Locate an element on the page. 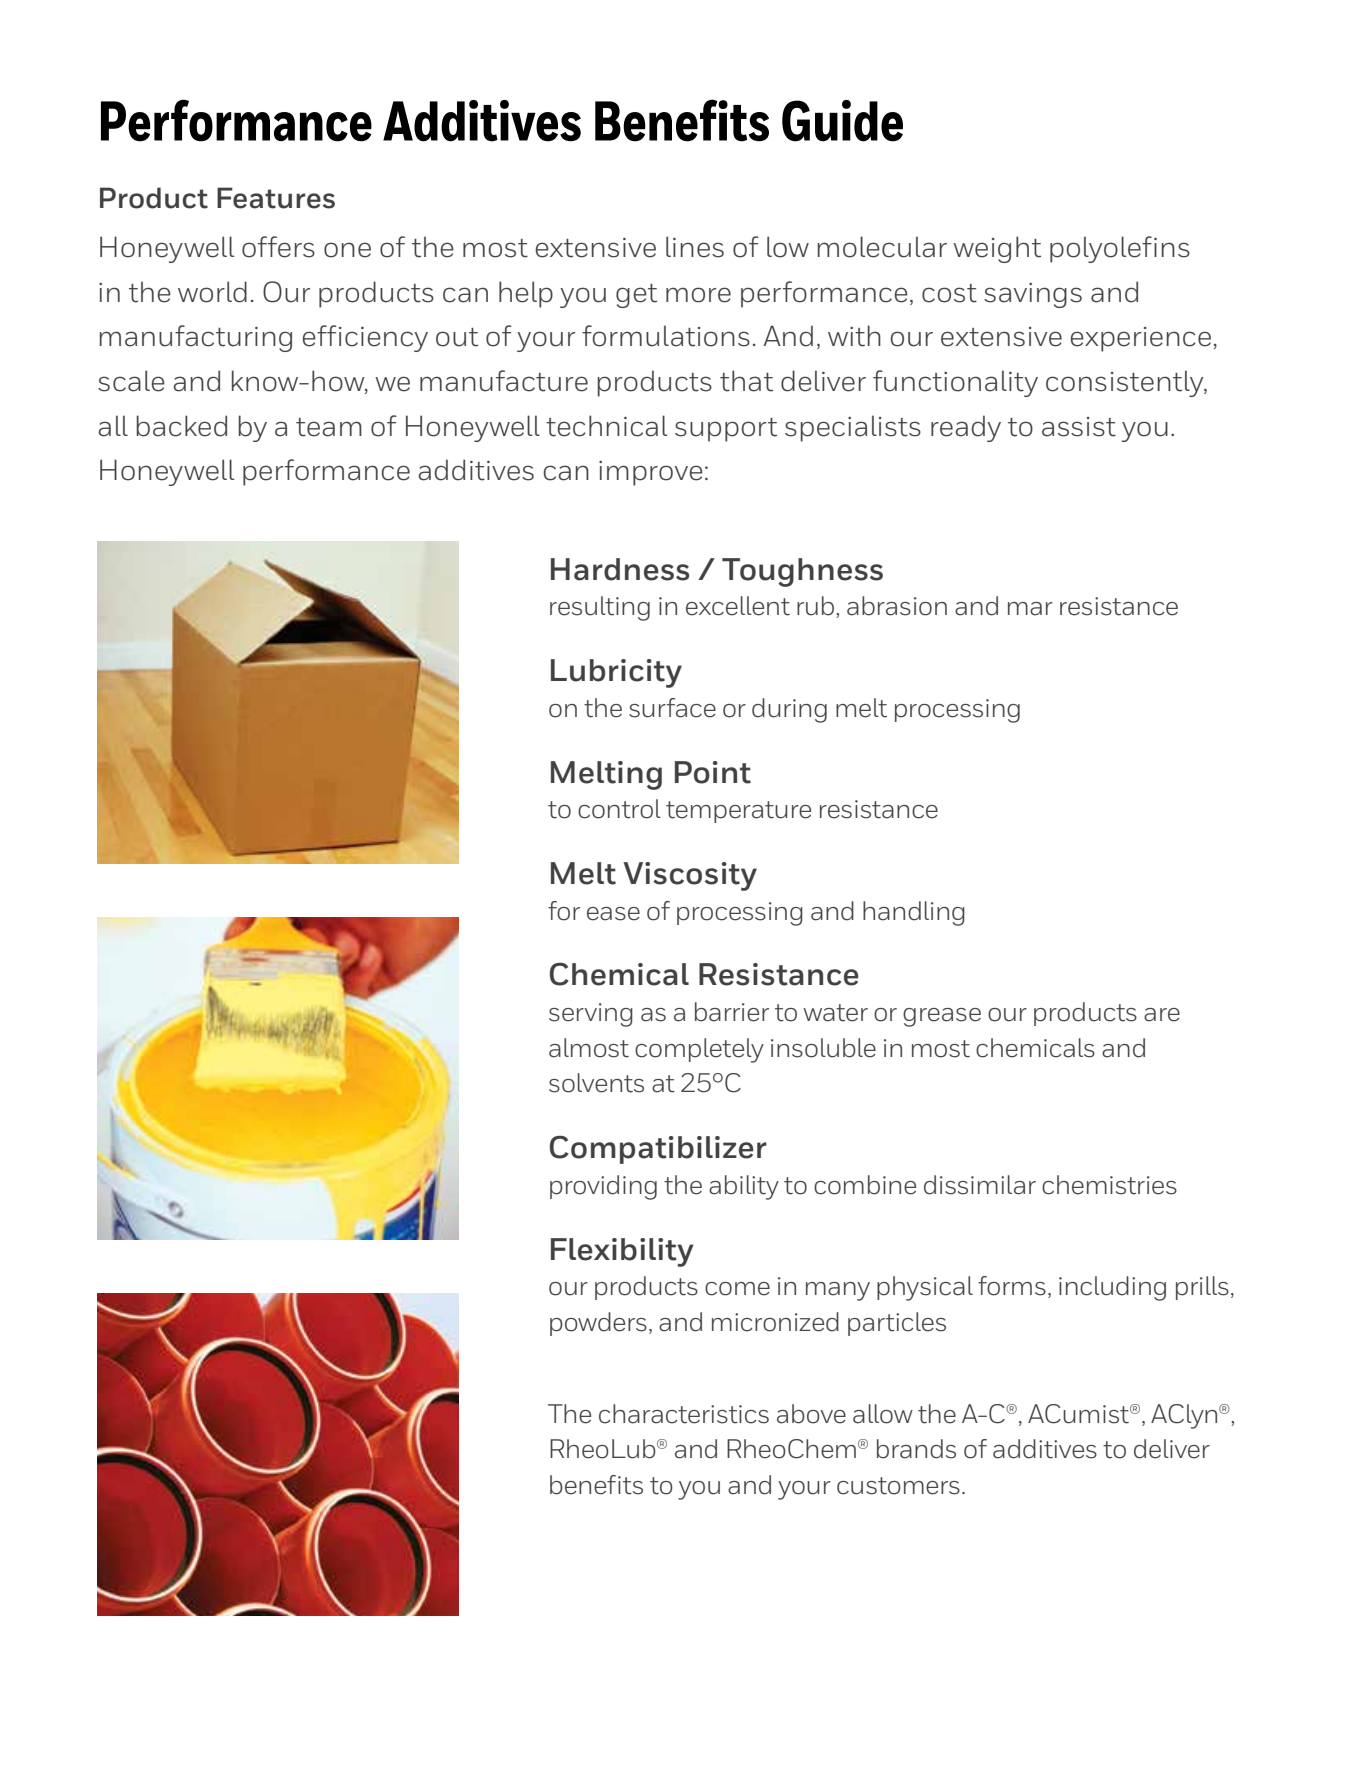 This image has height=1766, width=1365. improve is located at coordinates (651, 473).
